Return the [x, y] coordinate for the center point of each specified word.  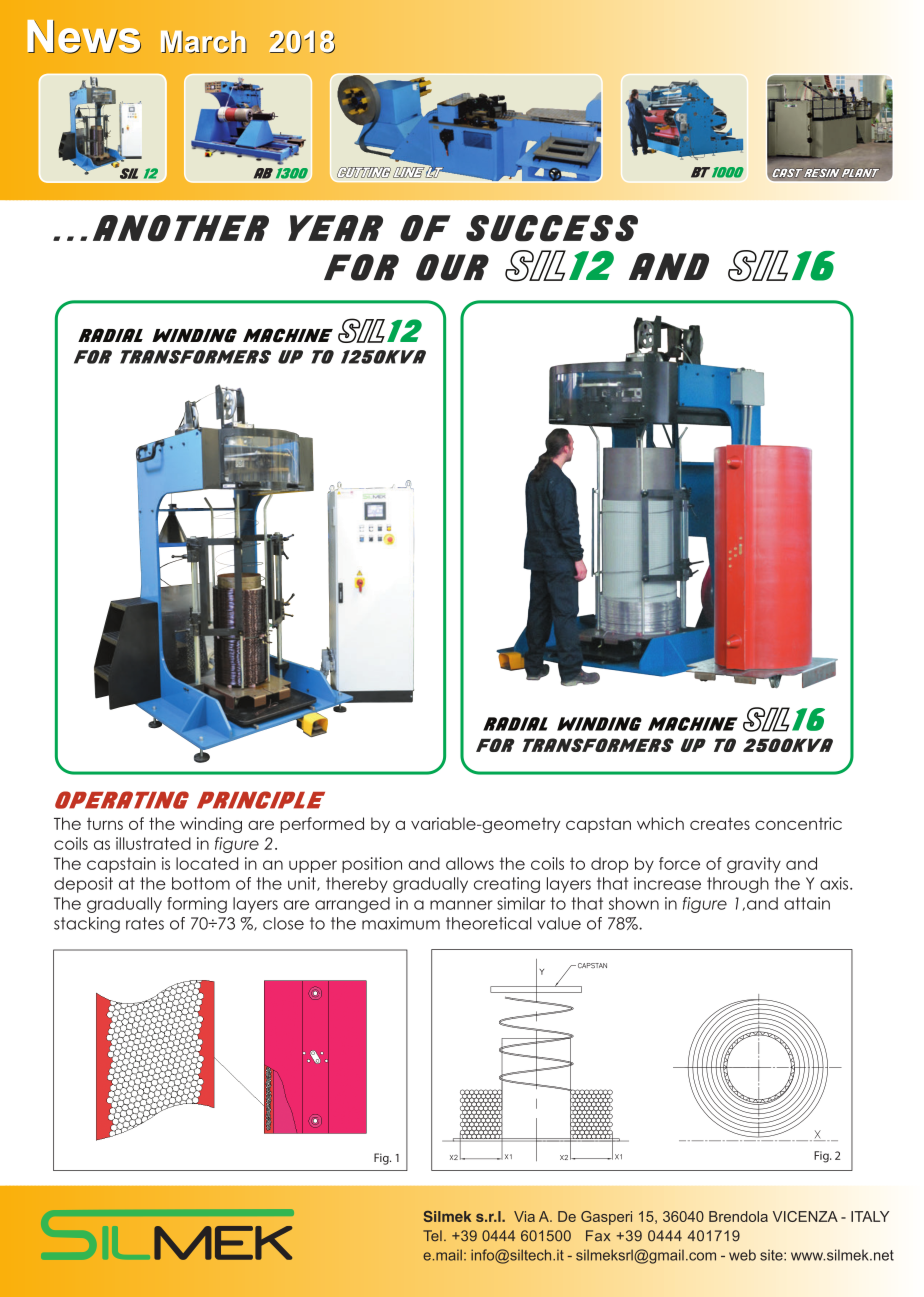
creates [720, 823]
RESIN [822, 173]
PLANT [861, 173]
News [84, 37]
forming [197, 905]
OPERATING [122, 800]
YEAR [335, 228]
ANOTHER [181, 228]
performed [322, 825]
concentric [798, 823]
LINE [409, 172]
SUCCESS [552, 228]
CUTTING [364, 172]
